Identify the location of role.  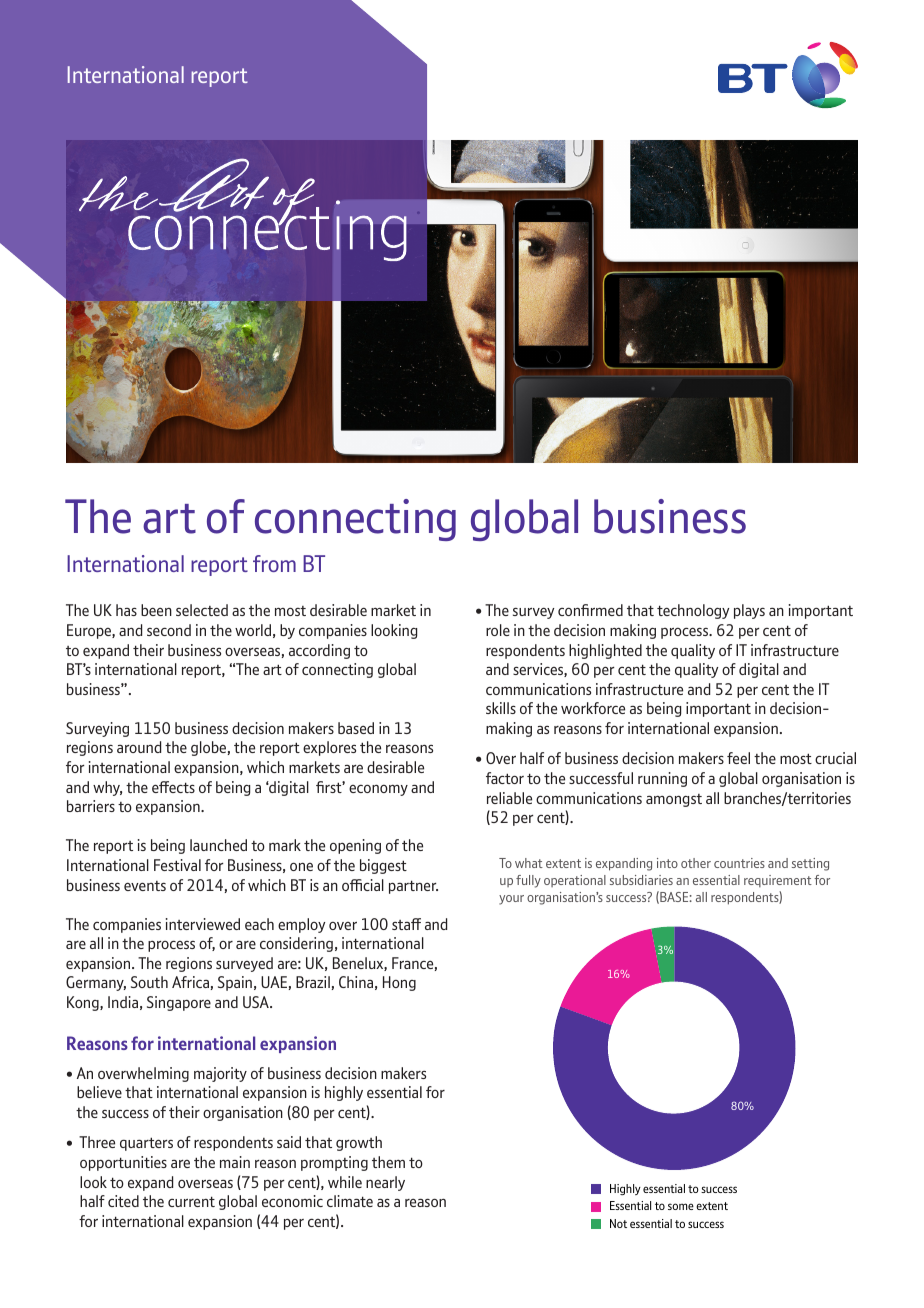
(498, 630).
